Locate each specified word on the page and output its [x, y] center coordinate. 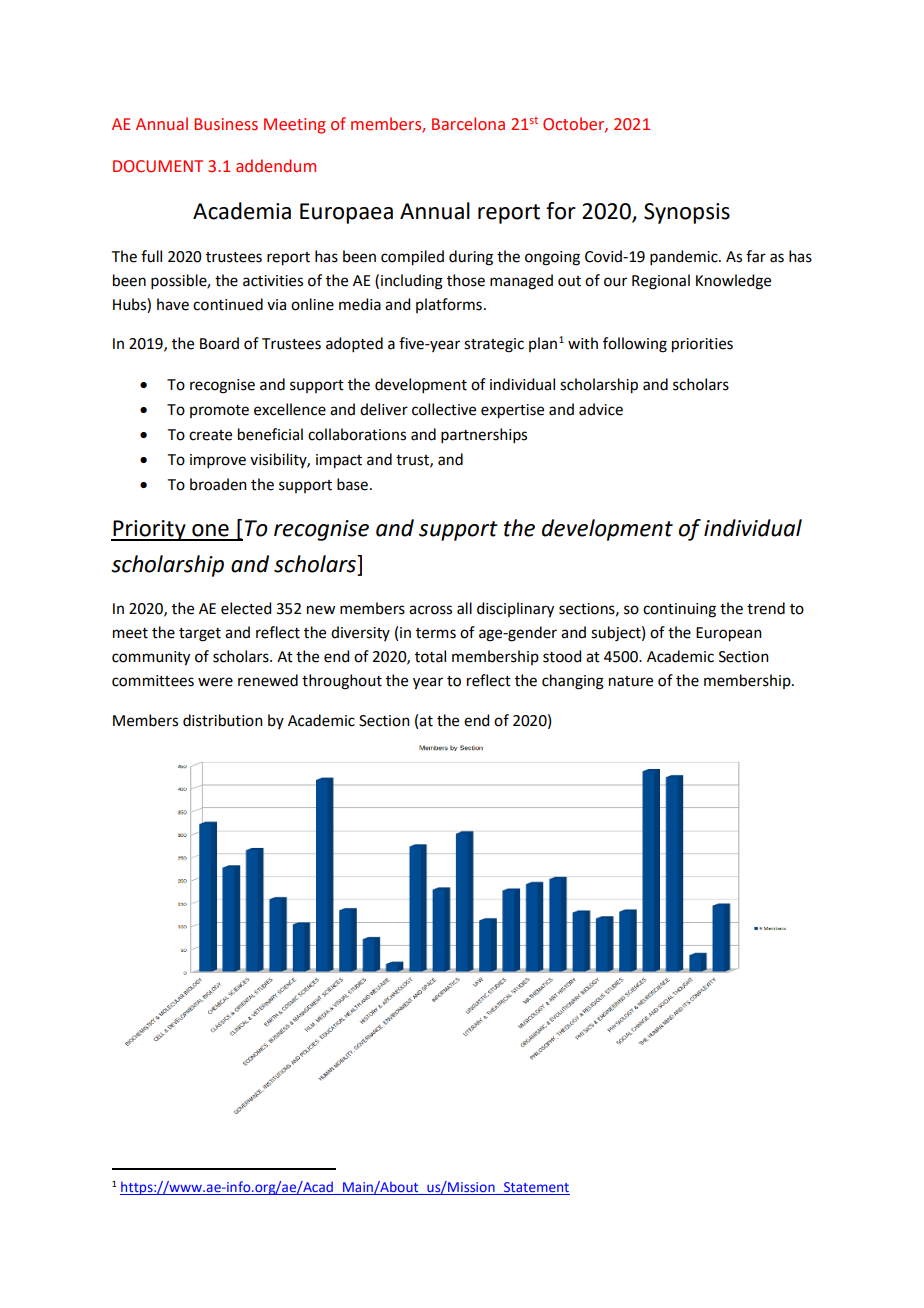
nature [631, 681]
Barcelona [468, 124]
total [430, 656]
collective [444, 409]
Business [226, 124]
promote [219, 411]
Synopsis [687, 213]
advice [601, 409]
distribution [223, 720]
